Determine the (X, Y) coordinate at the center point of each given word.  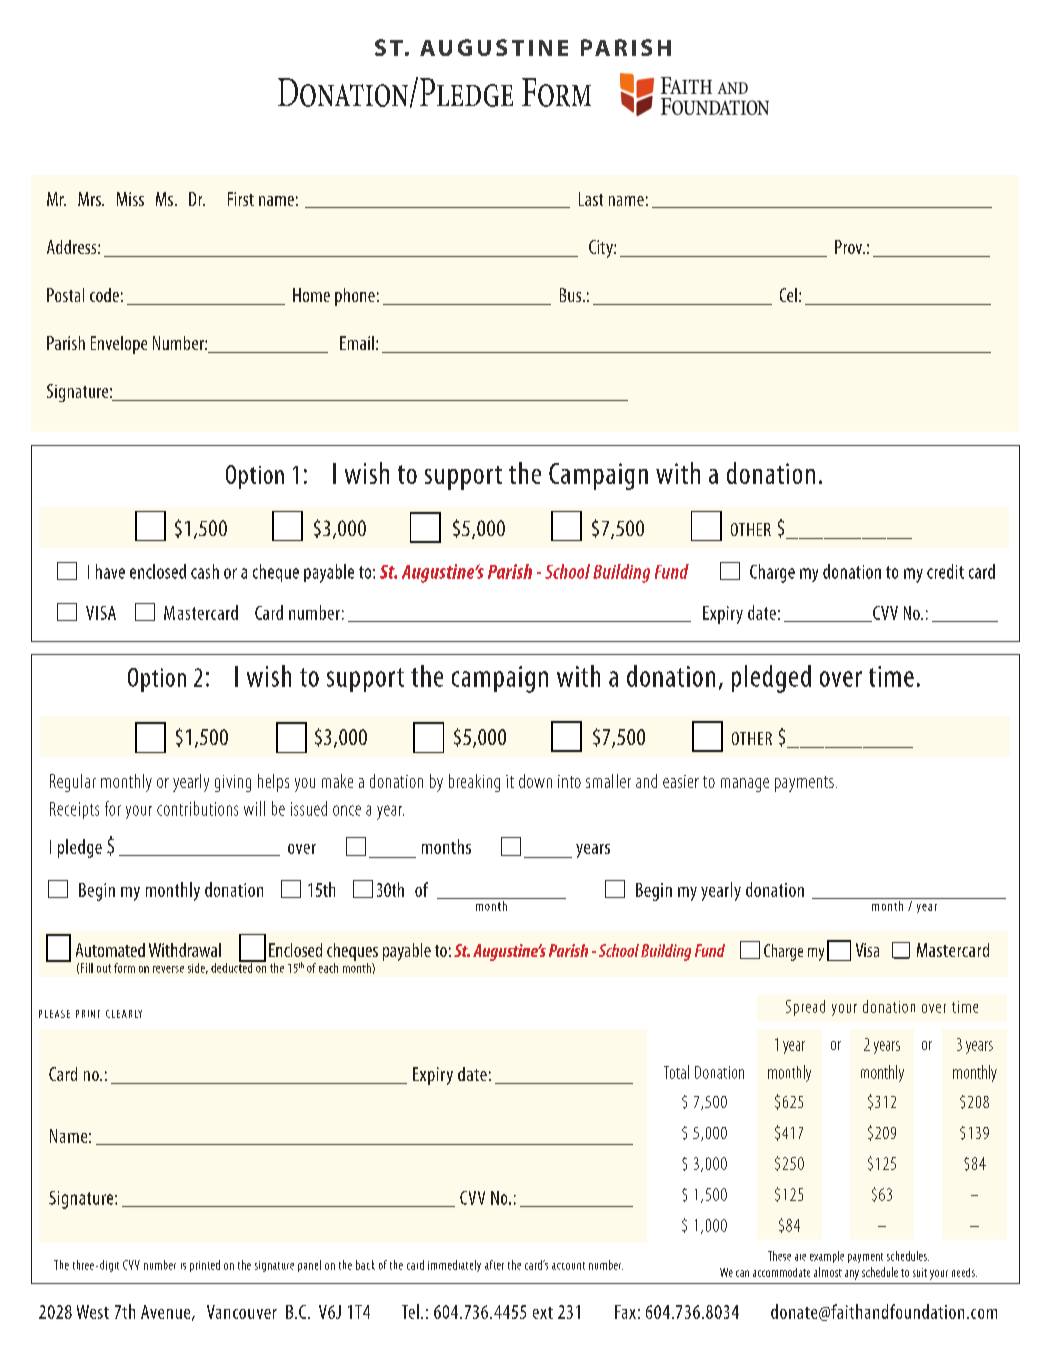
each (328, 968)
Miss (130, 199)
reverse (168, 969)
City (602, 249)
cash (205, 571)
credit (945, 571)
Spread (805, 1008)
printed (205, 1266)
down (535, 781)
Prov (850, 247)
